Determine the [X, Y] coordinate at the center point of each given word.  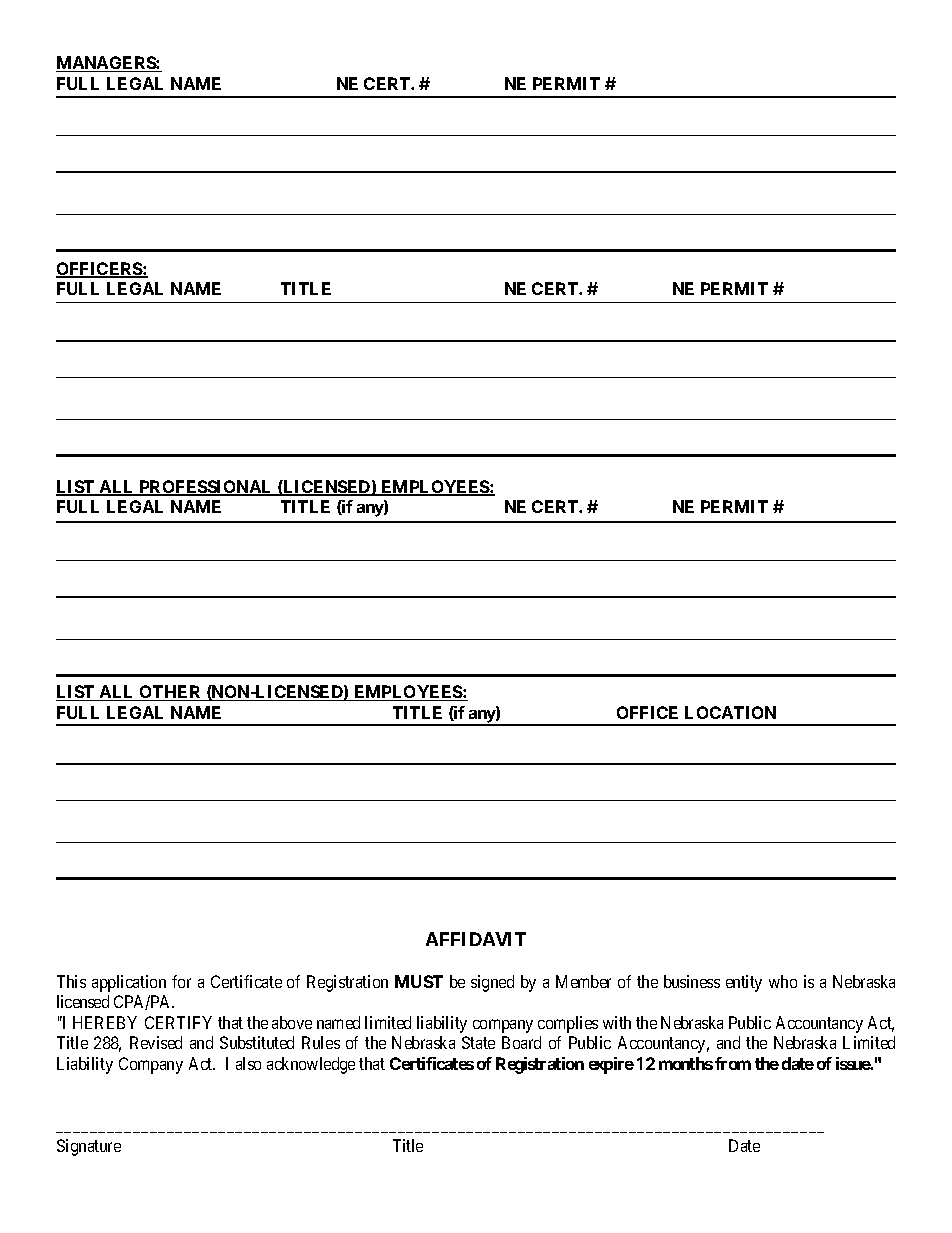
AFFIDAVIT [476, 939]
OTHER [171, 693]
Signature [89, 1147]
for [181, 981]
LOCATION [730, 712]
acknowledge [311, 1065]
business [692, 981]
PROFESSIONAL [206, 488]
